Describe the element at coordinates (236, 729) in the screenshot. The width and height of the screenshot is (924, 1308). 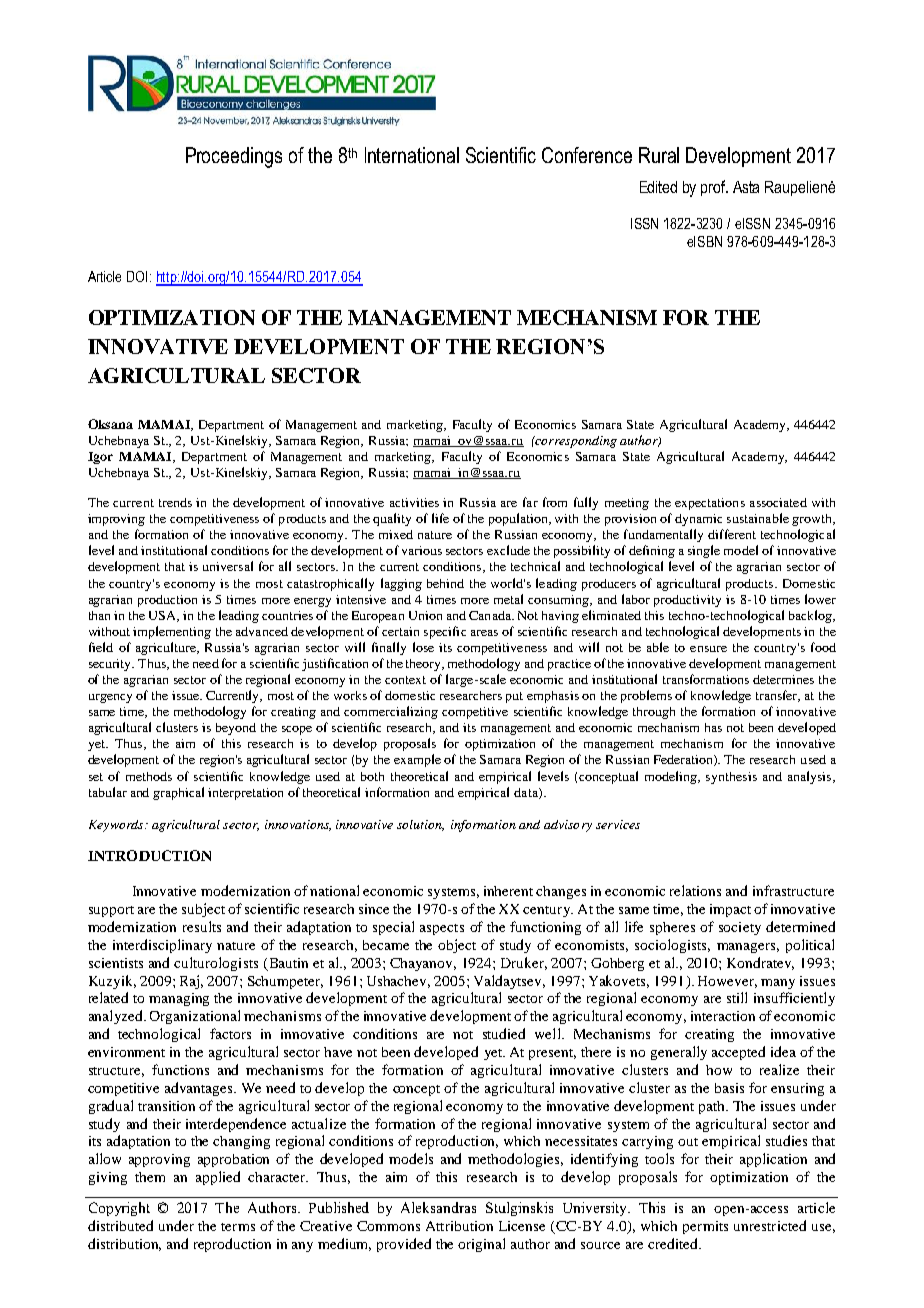
I see `beyond` at that location.
